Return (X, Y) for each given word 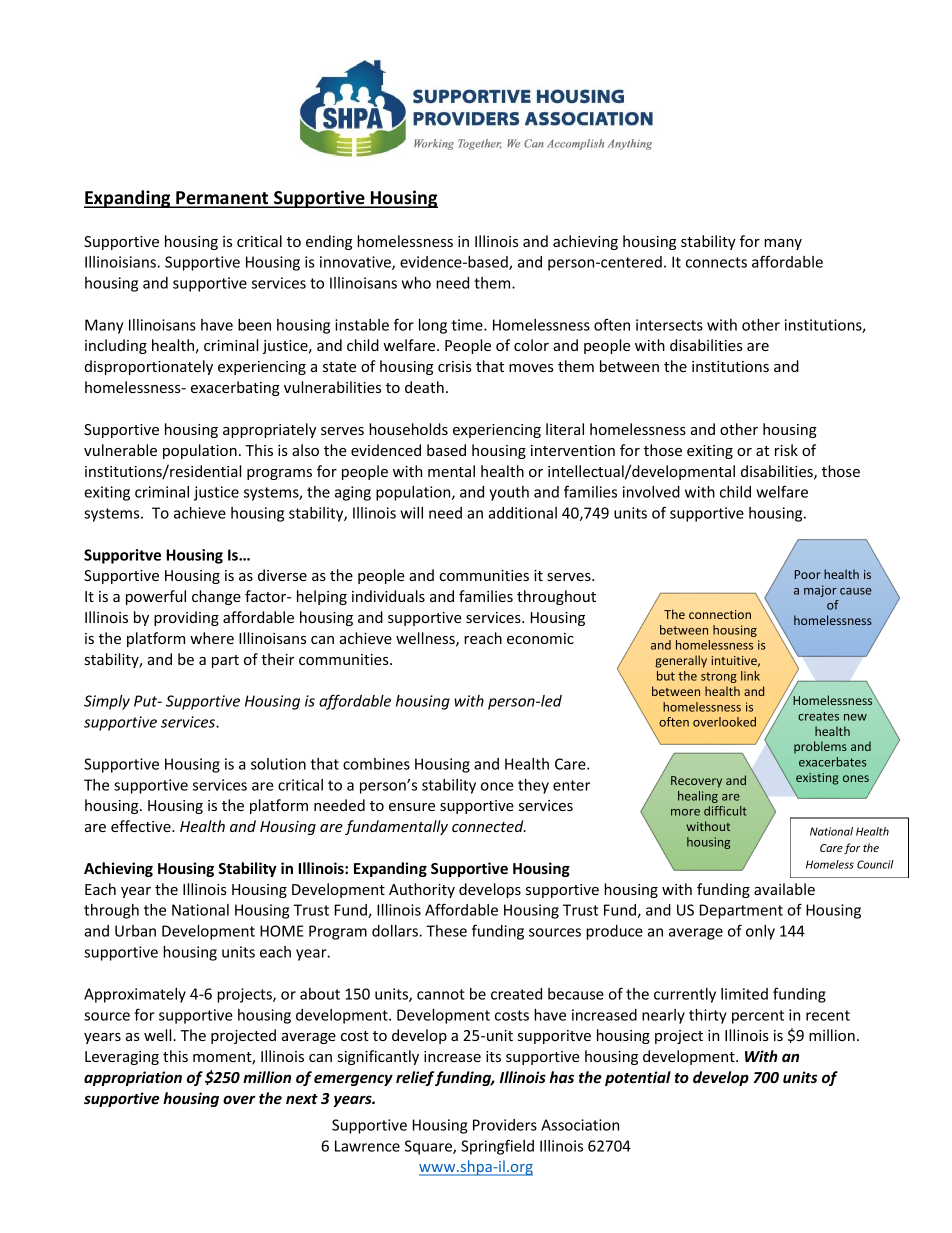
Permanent (222, 199)
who (416, 283)
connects (716, 262)
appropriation (133, 1078)
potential (638, 1078)
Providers (505, 1125)
